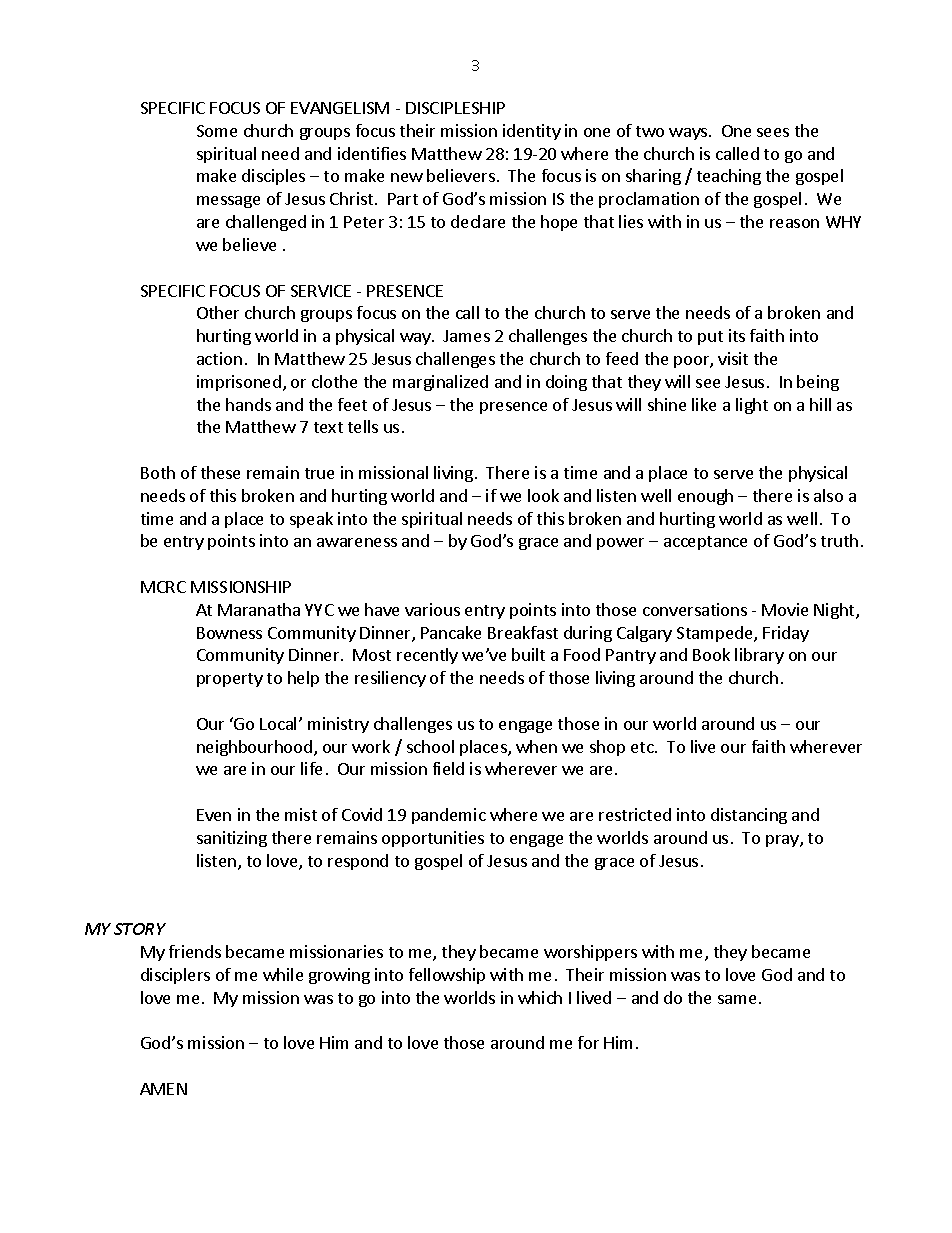 Image resolution: width=952 pixels, height=1233 pixels. I want to click on visit, so click(733, 358).
